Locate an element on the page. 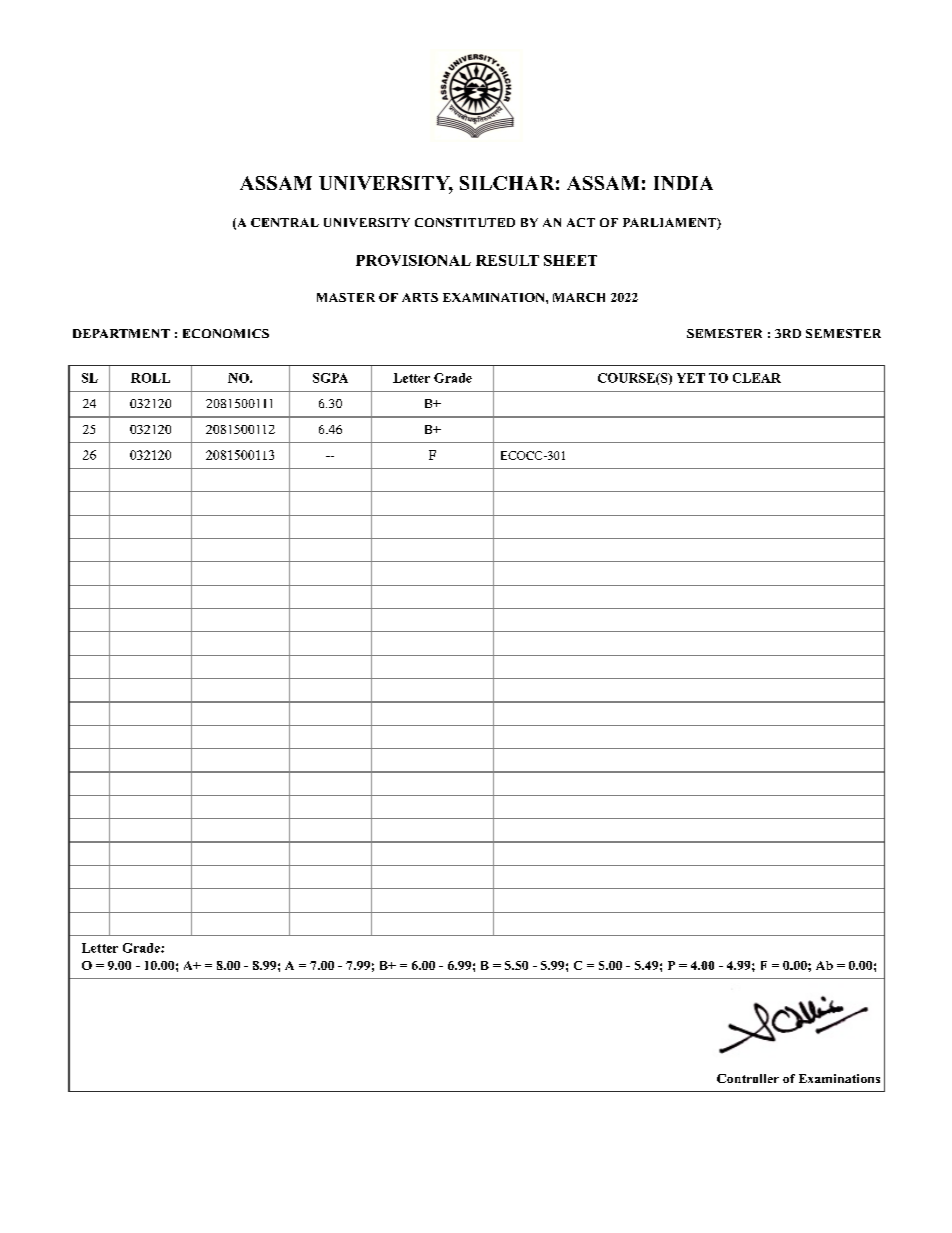  PROVISIONAL is located at coordinates (413, 260).
